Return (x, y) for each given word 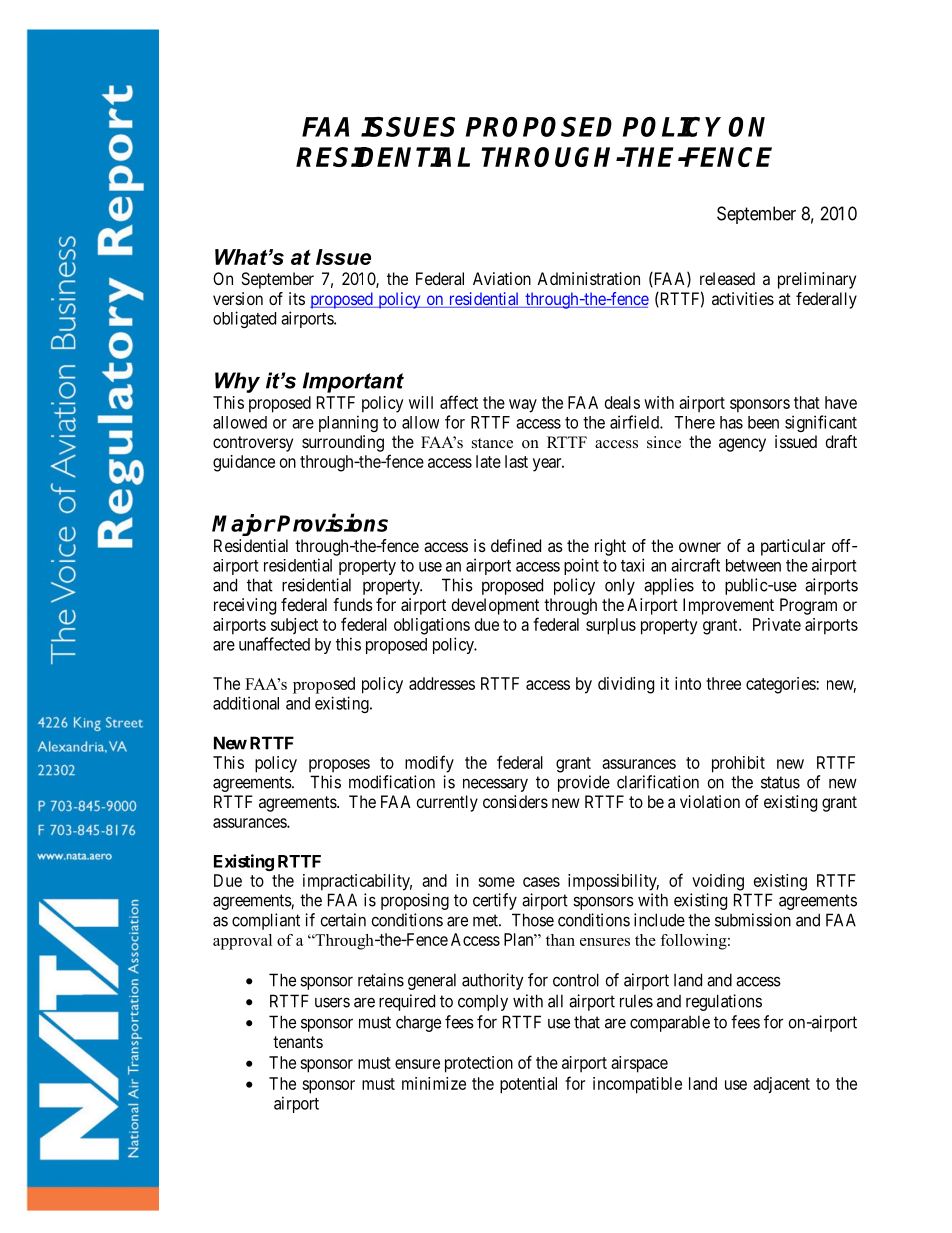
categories (781, 685)
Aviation (502, 278)
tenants (298, 1042)
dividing (626, 685)
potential (528, 1085)
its (297, 298)
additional (246, 703)
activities (743, 298)
